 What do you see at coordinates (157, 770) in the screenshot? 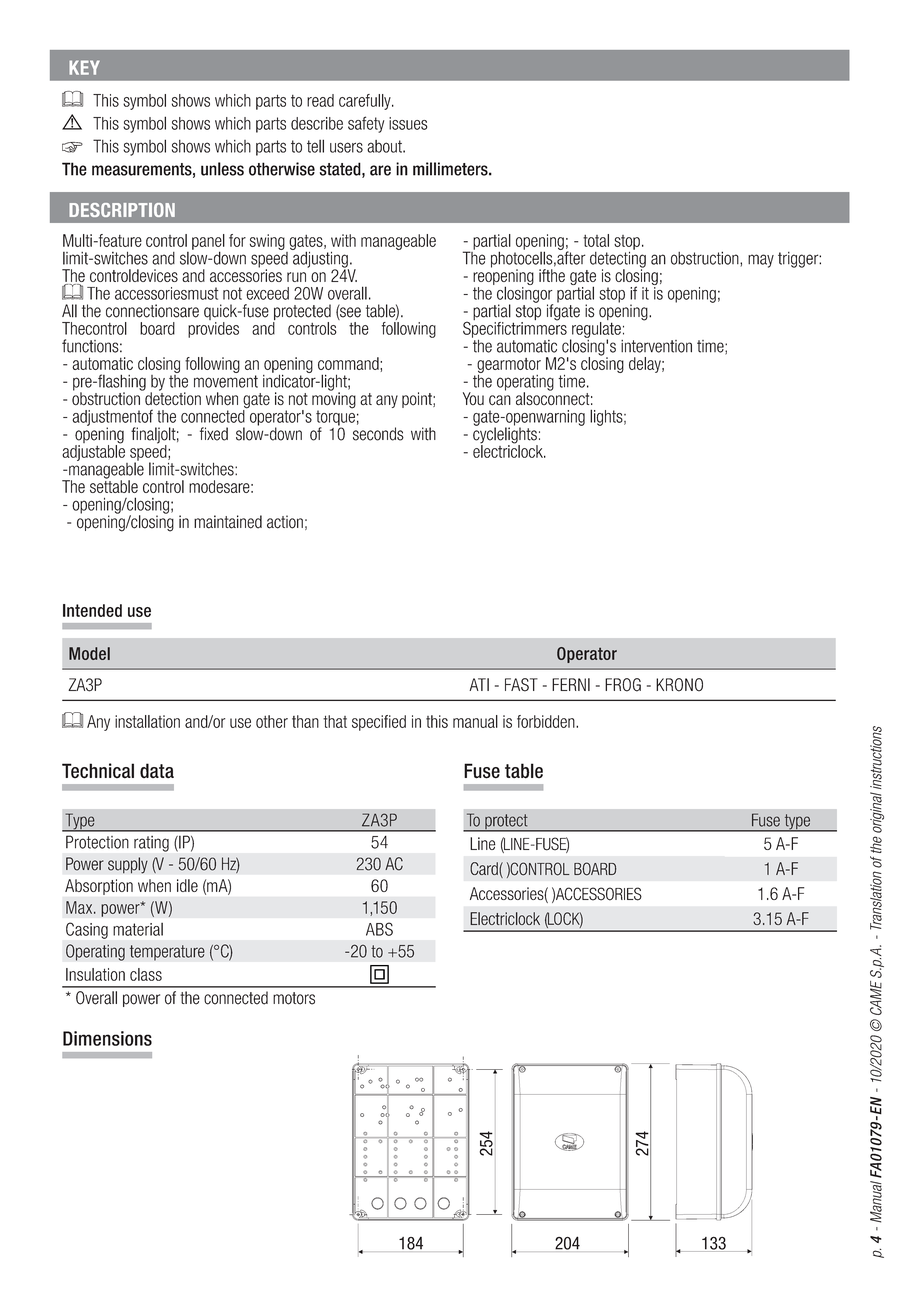
I see `data` at bounding box center [157, 770].
